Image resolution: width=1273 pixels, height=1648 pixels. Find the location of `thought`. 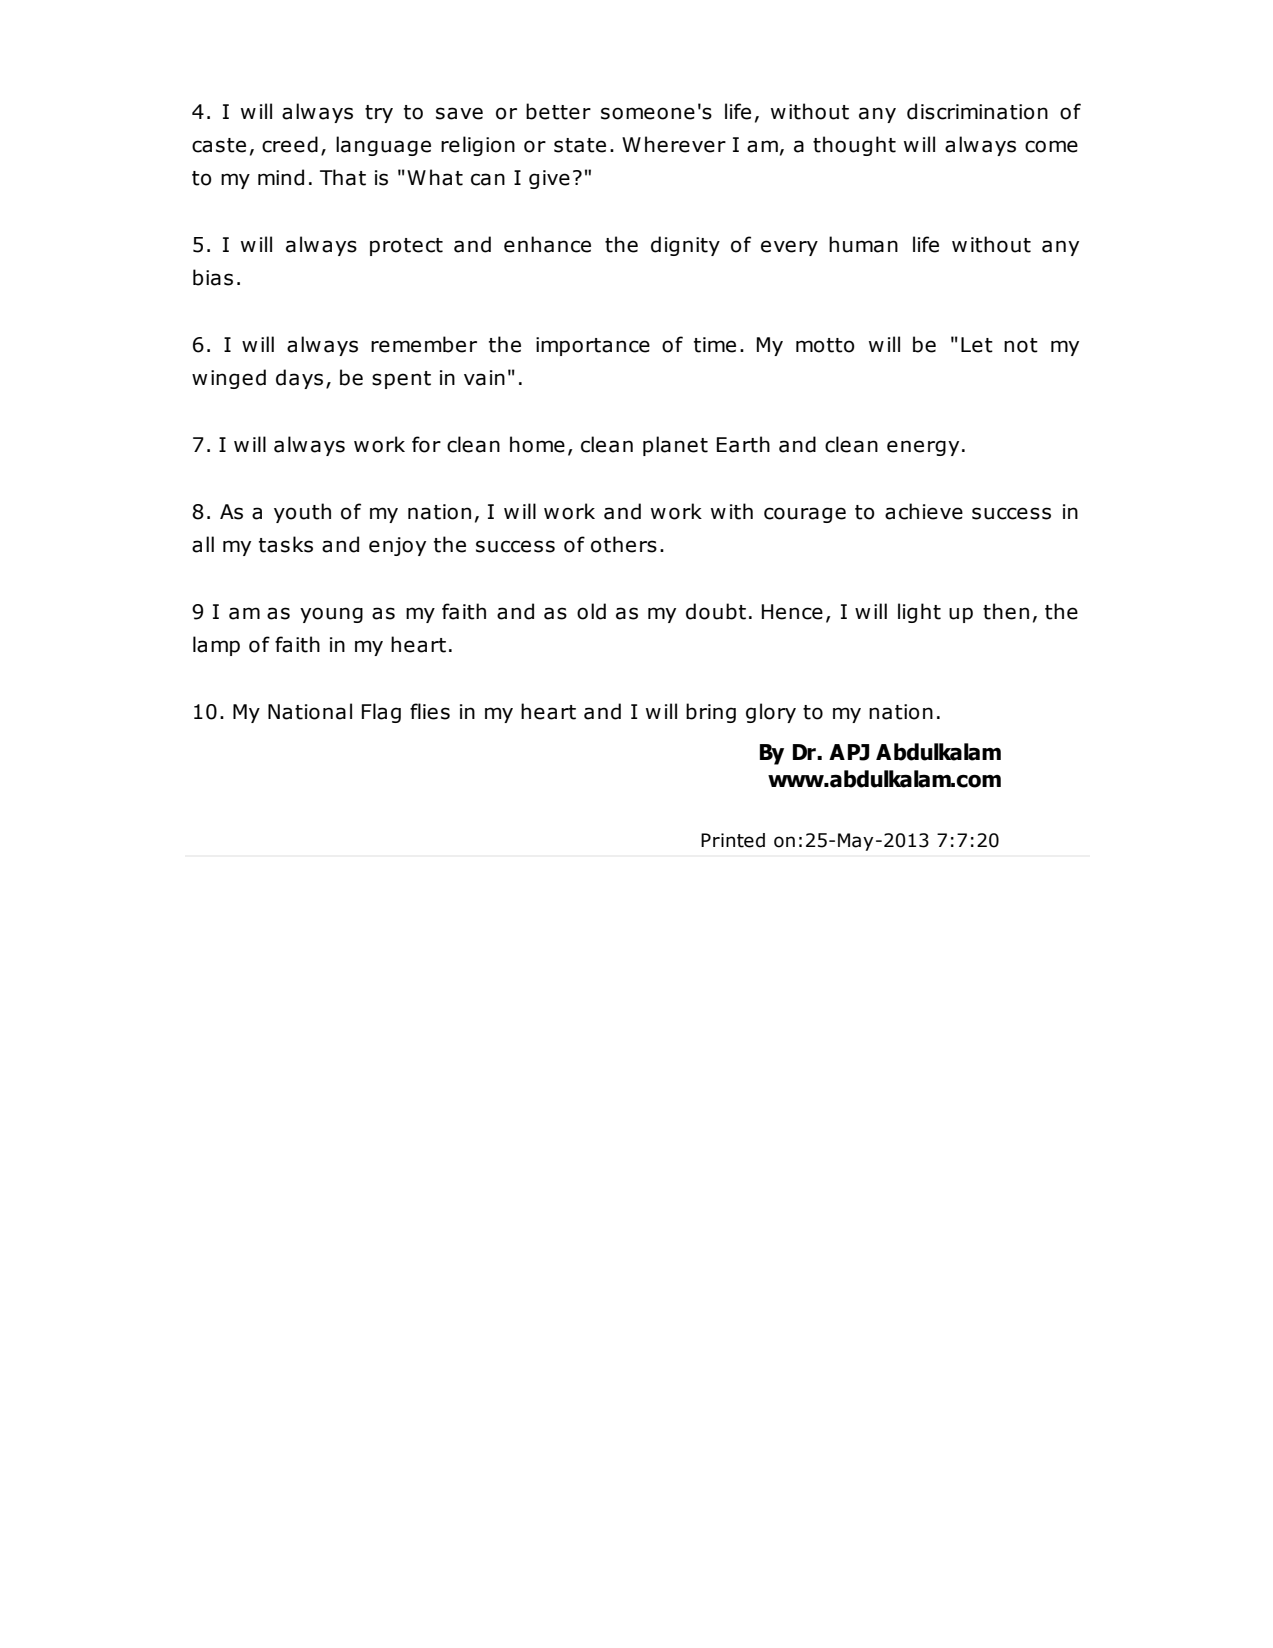

thought is located at coordinates (854, 146).
